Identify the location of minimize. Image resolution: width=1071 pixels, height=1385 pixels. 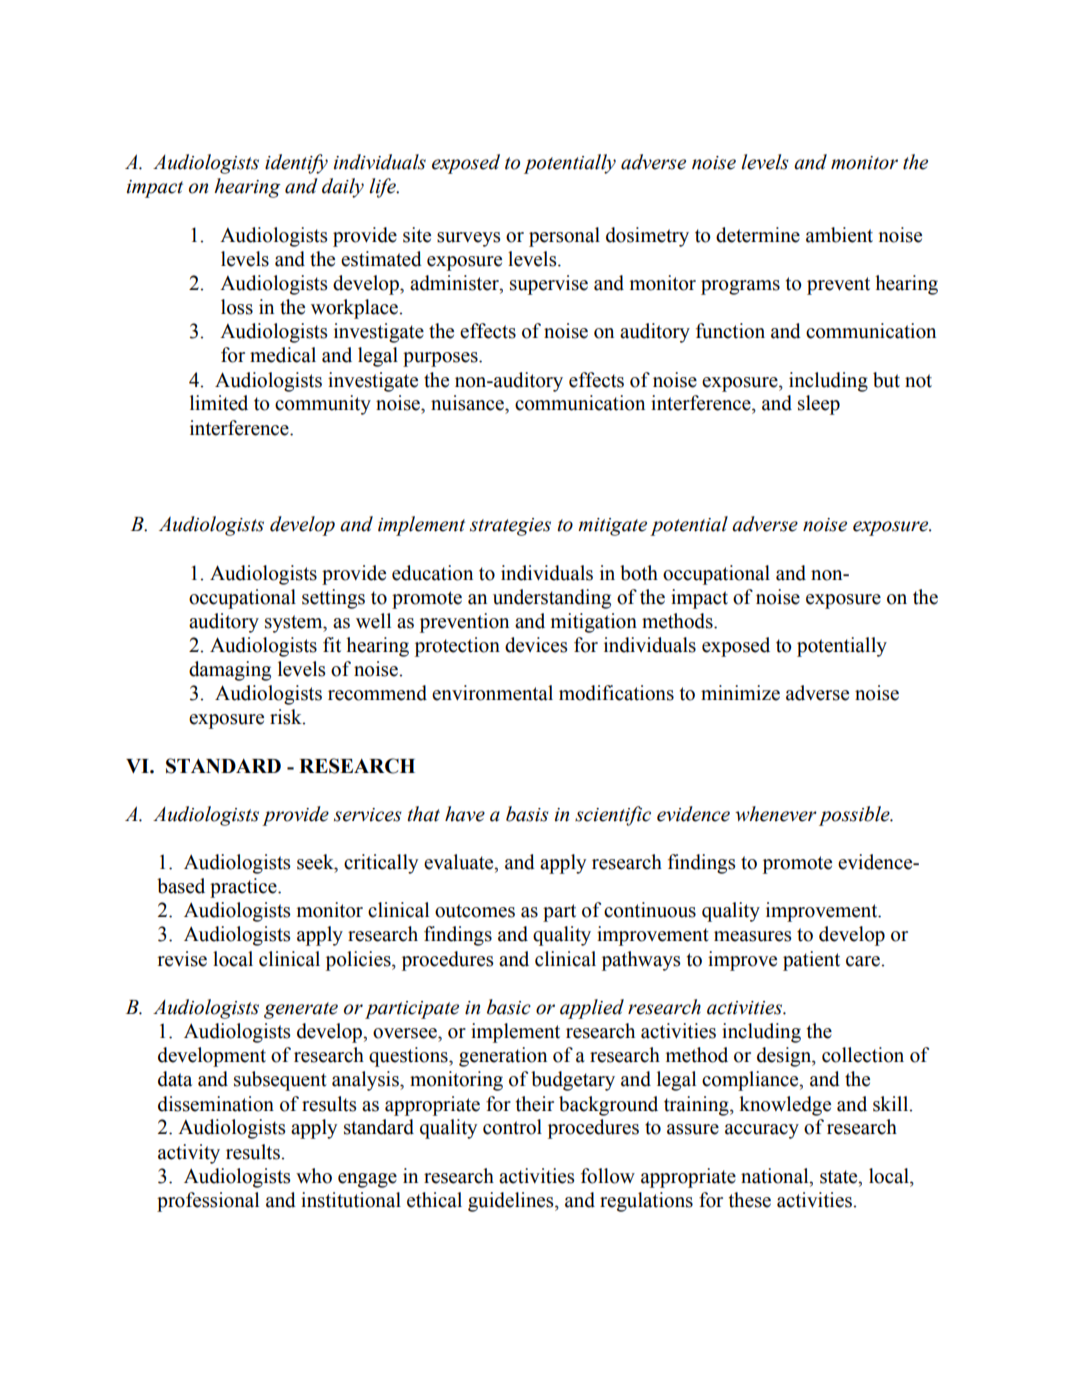
(740, 693).
